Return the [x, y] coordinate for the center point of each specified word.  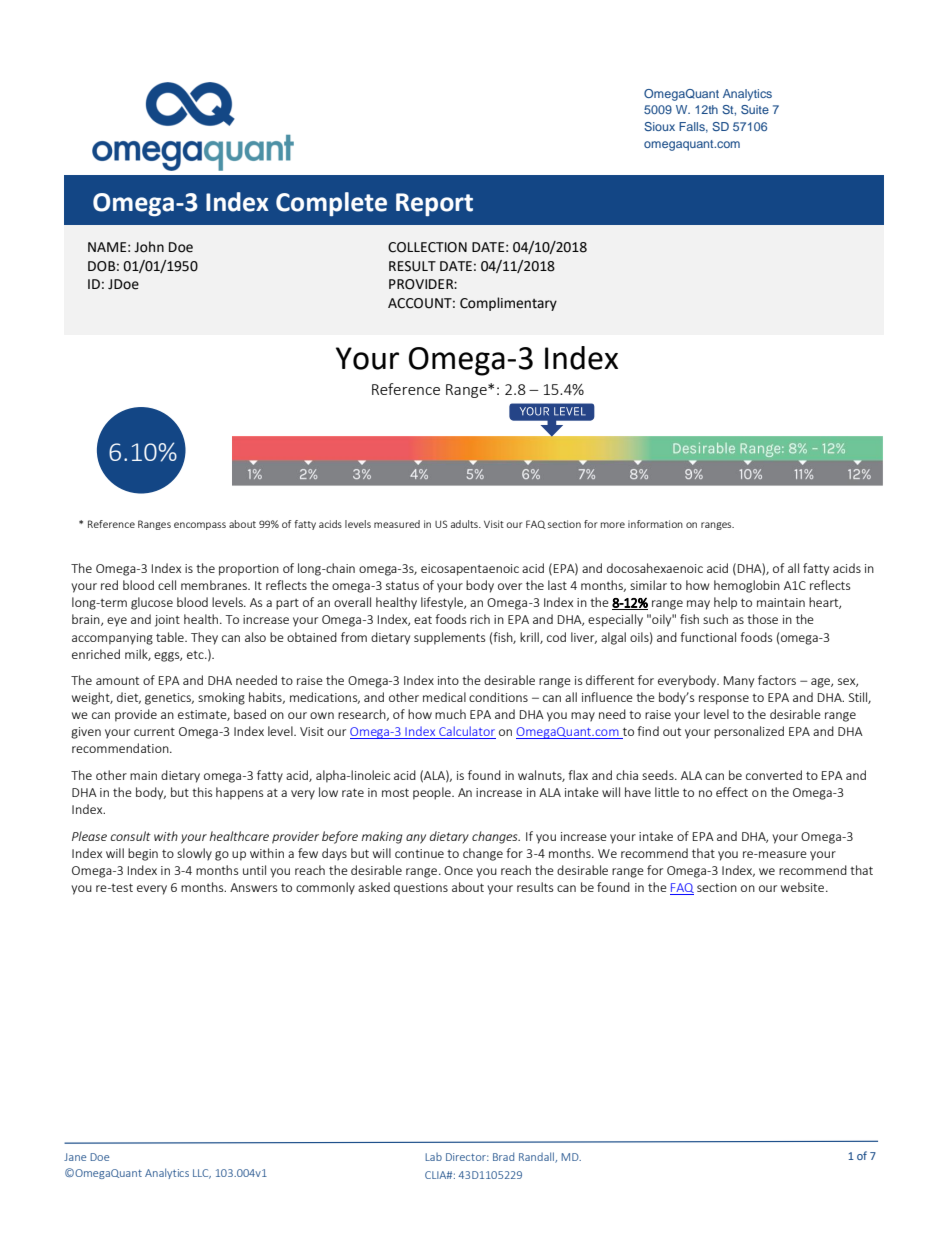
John [149, 247]
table [171, 637]
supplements [449, 638]
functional [708, 637]
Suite [755, 109]
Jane [75, 1157]
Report [434, 204]
